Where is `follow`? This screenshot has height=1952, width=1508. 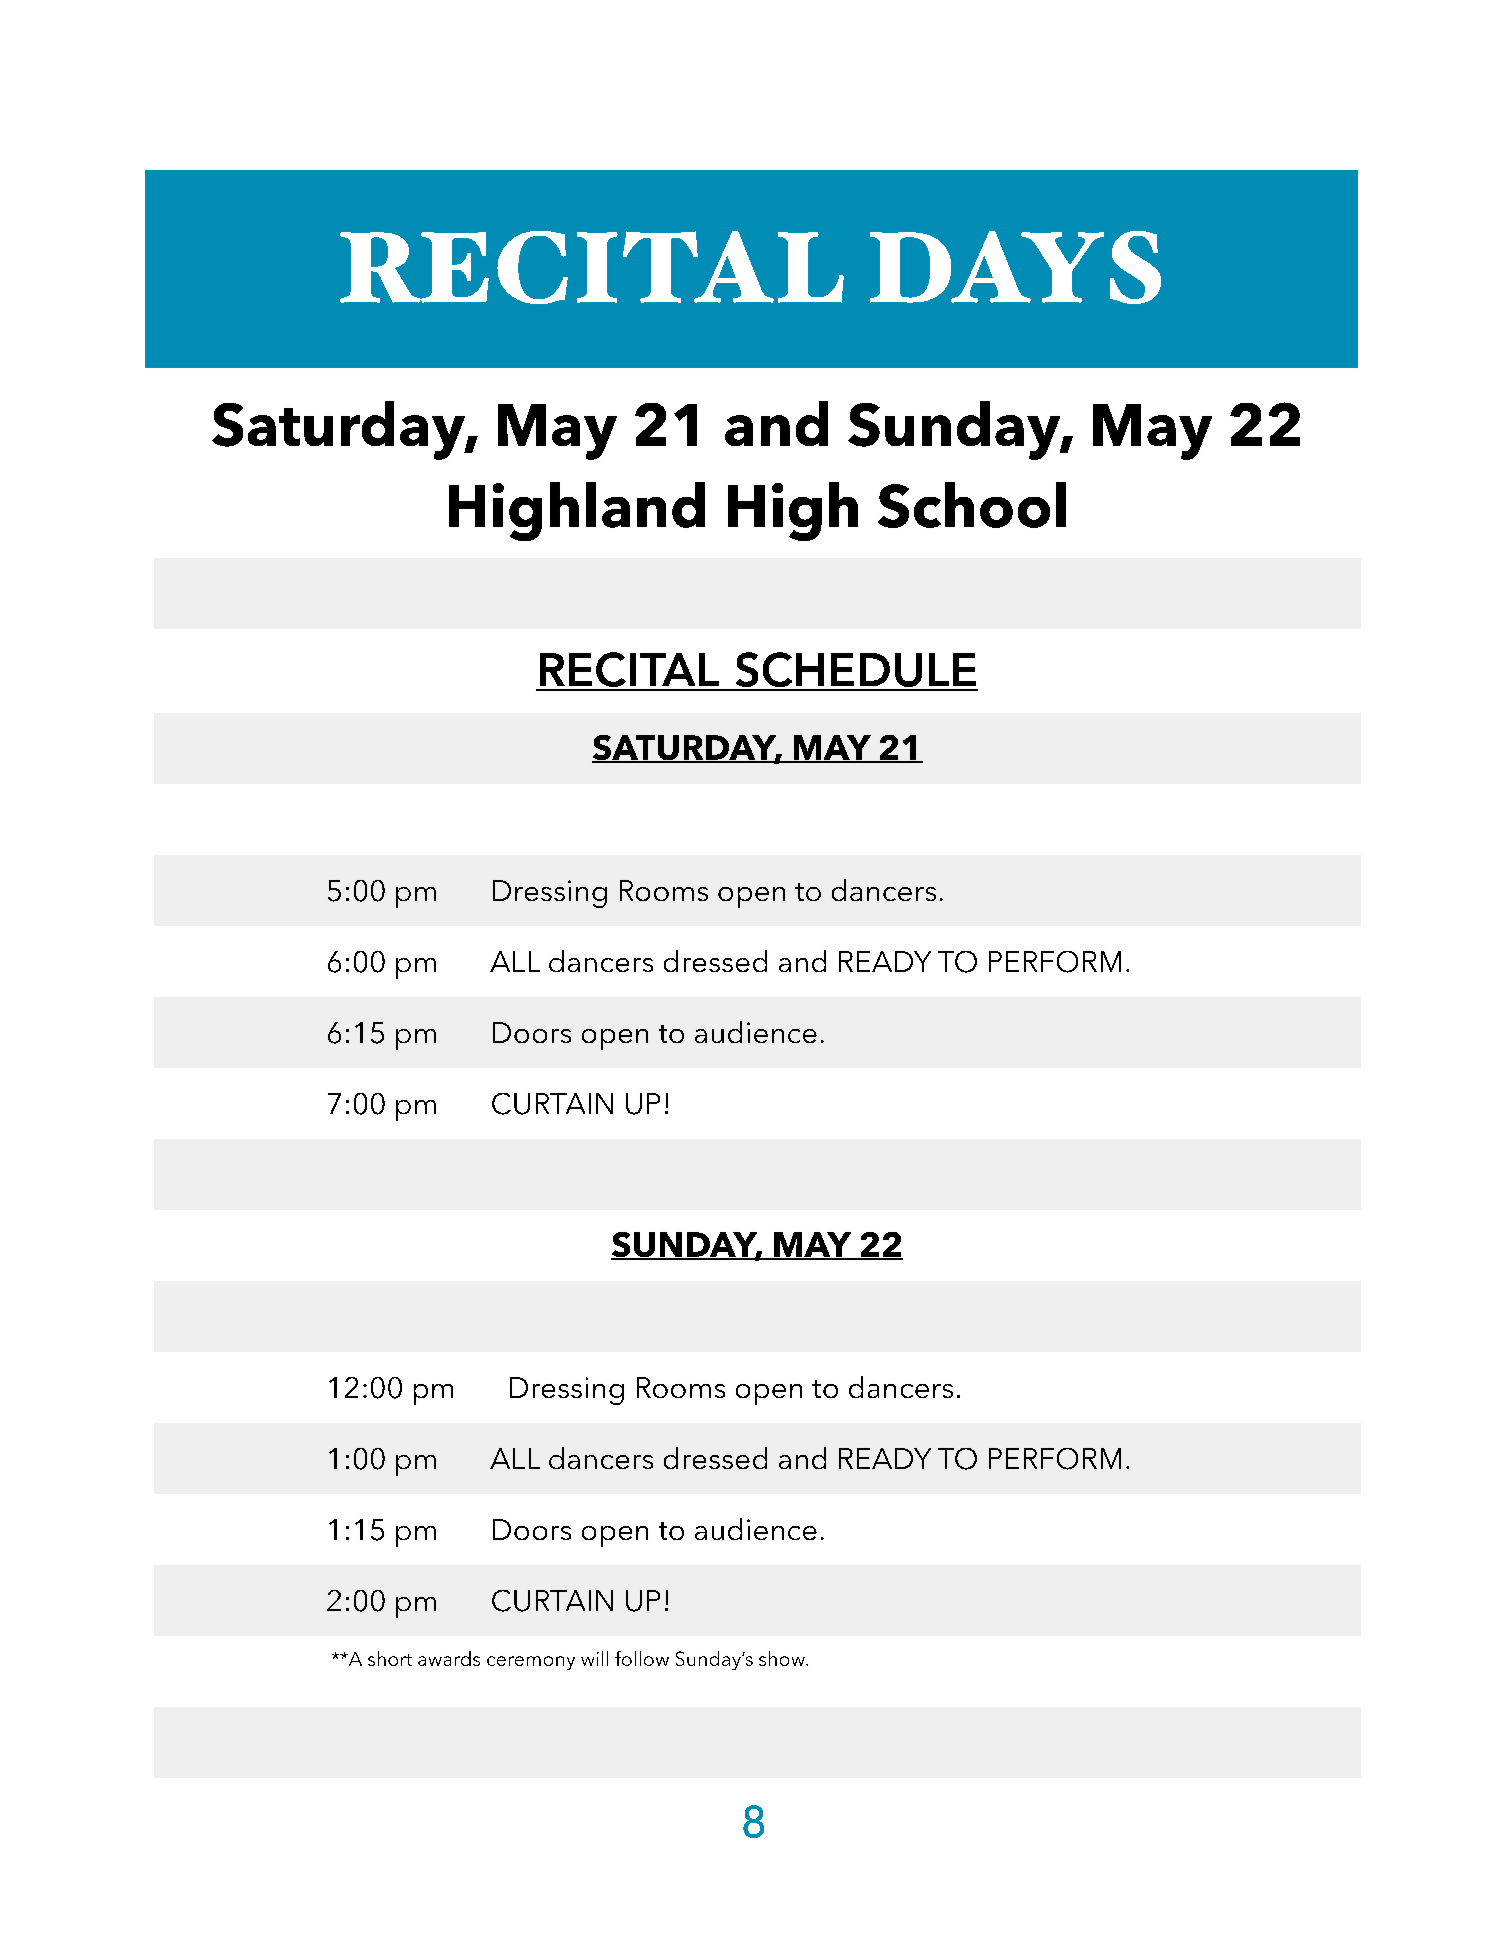 follow is located at coordinates (642, 1658).
